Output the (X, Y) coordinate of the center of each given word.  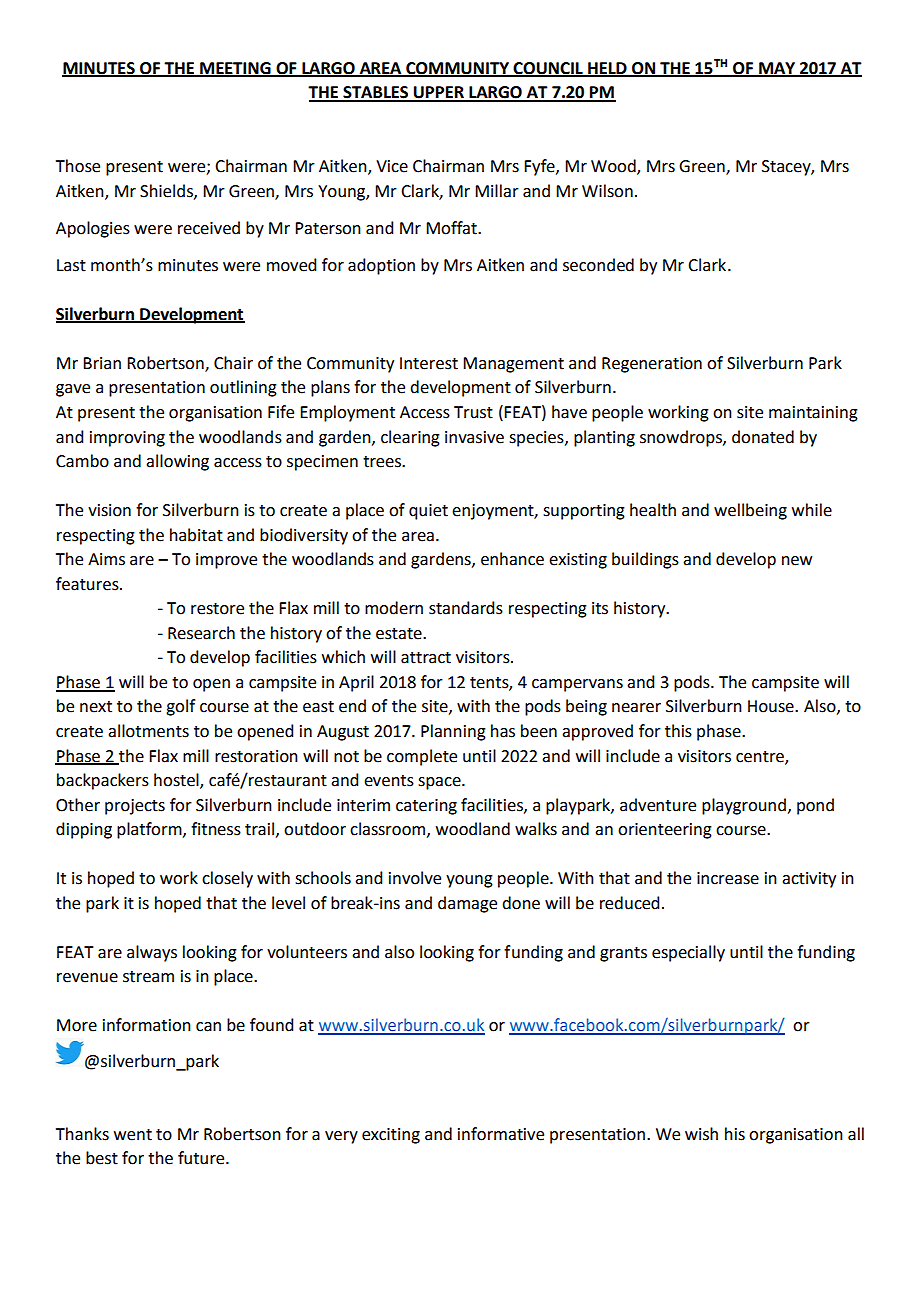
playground (744, 806)
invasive (474, 437)
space (440, 783)
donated (763, 437)
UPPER (439, 93)
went (133, 1135)
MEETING (235, 69)
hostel (177, 781)
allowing (177, 462)
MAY (777, 69)
